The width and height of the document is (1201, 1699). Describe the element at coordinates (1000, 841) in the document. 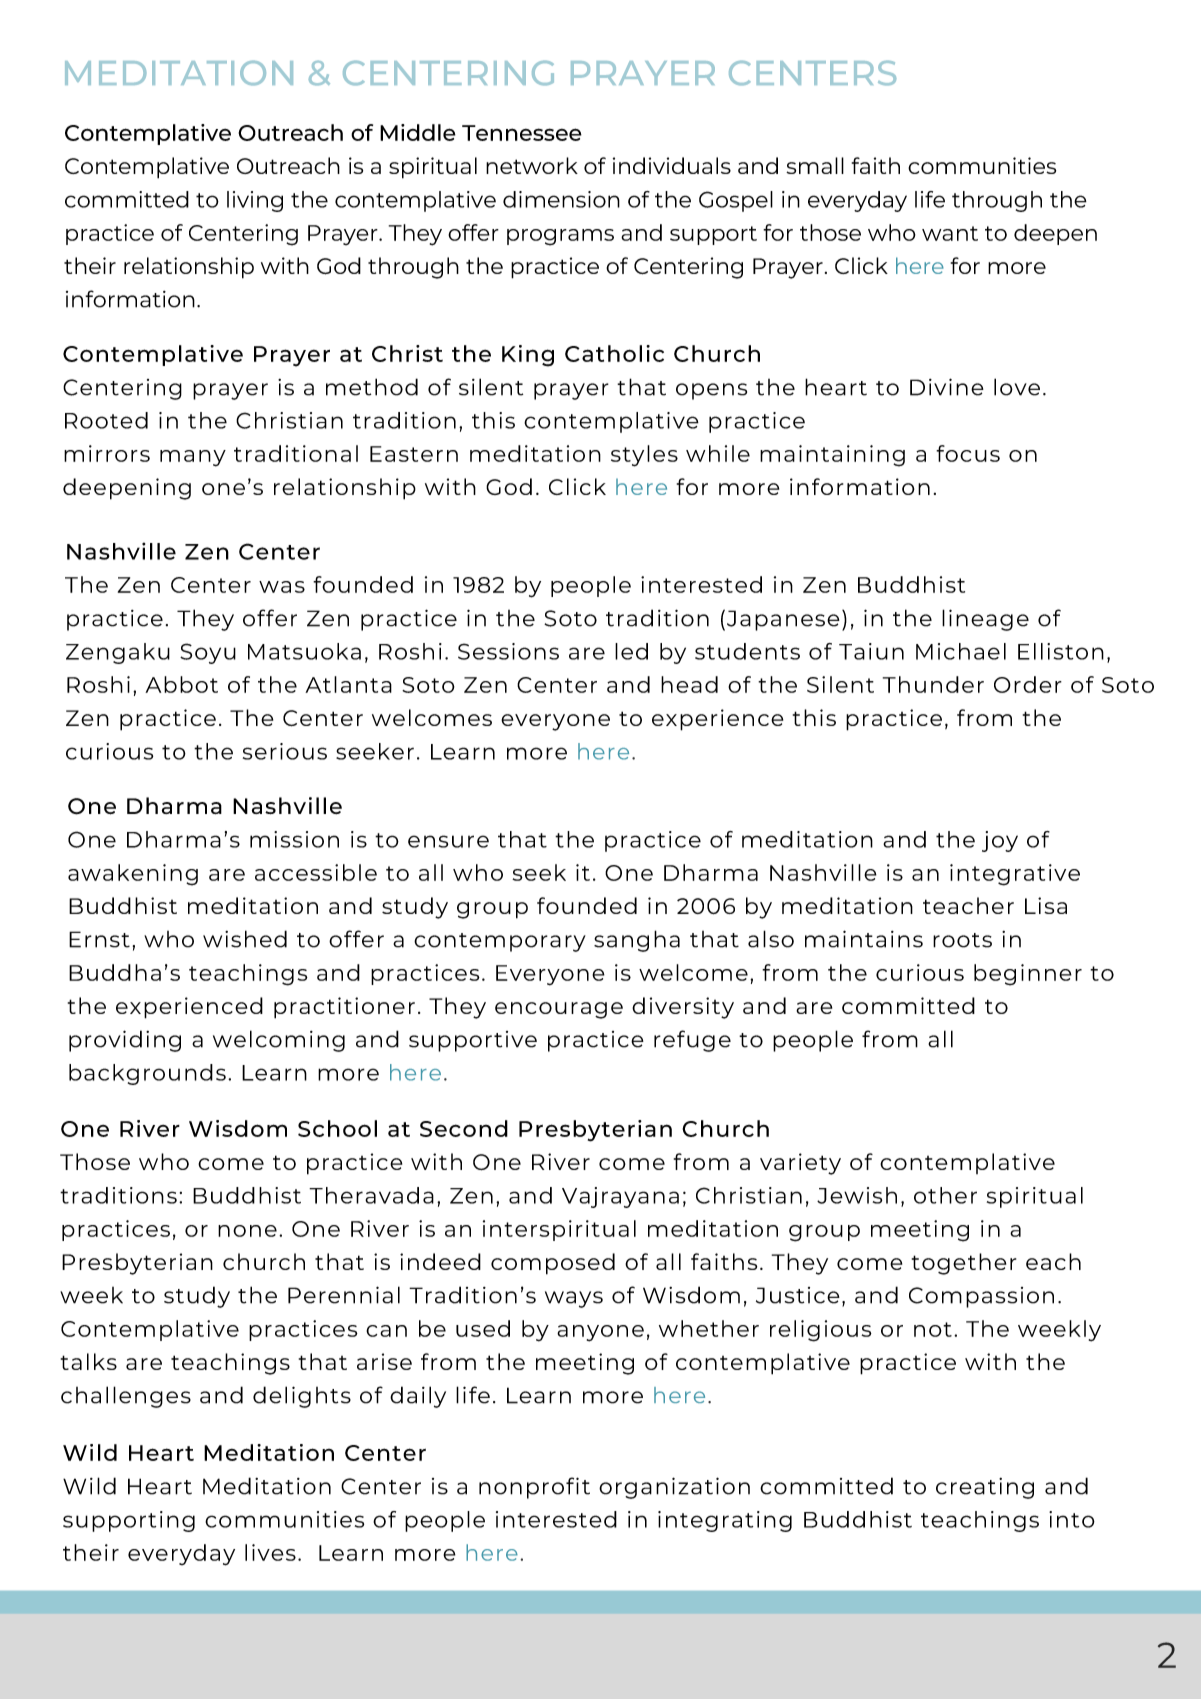

I see `joy` at that location.
